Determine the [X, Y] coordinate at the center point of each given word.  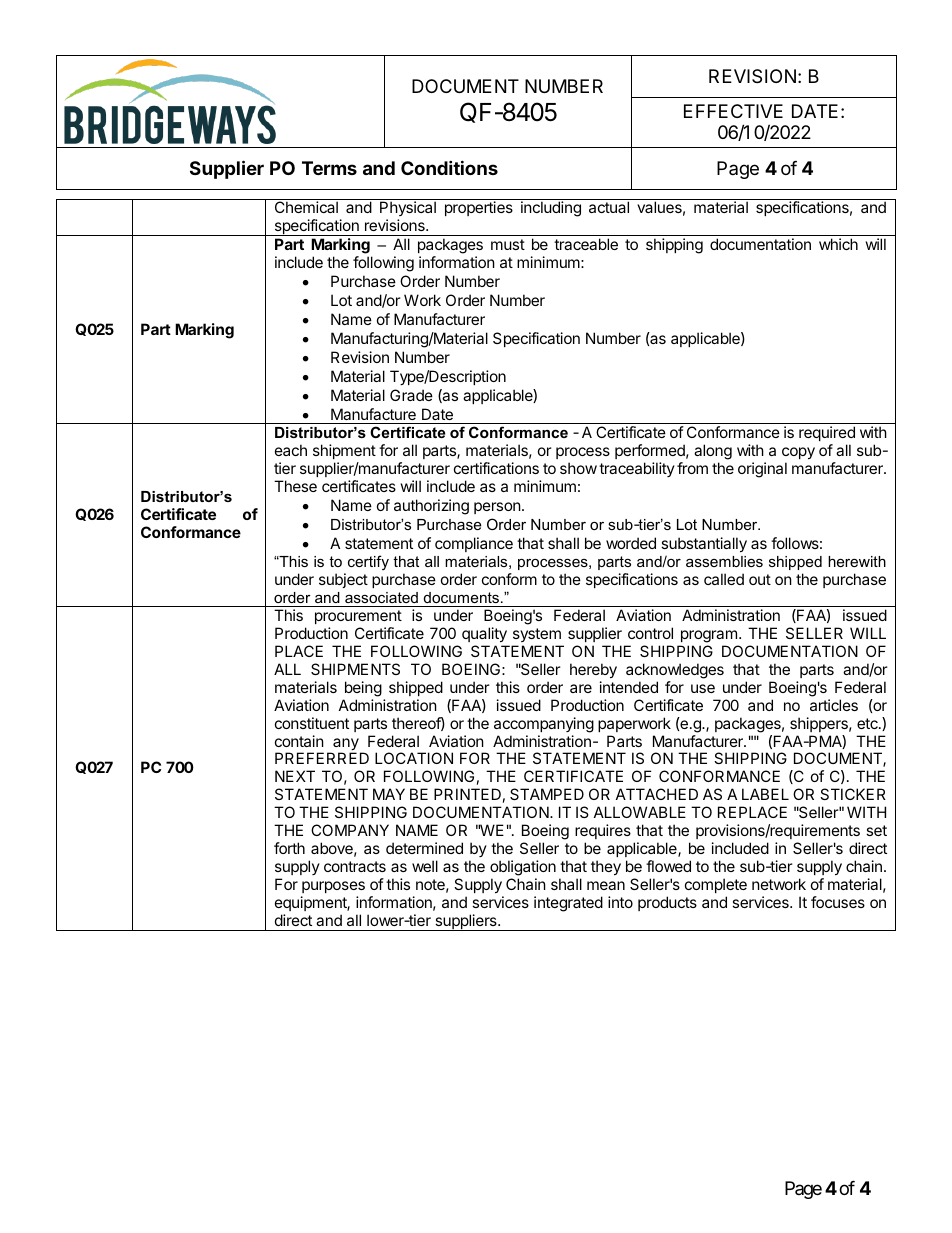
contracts [355, 866]
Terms [329, 168]
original [762, 470]
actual [609, 207]
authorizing [431, 507]
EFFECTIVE [733, 111]
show [578, 468]
